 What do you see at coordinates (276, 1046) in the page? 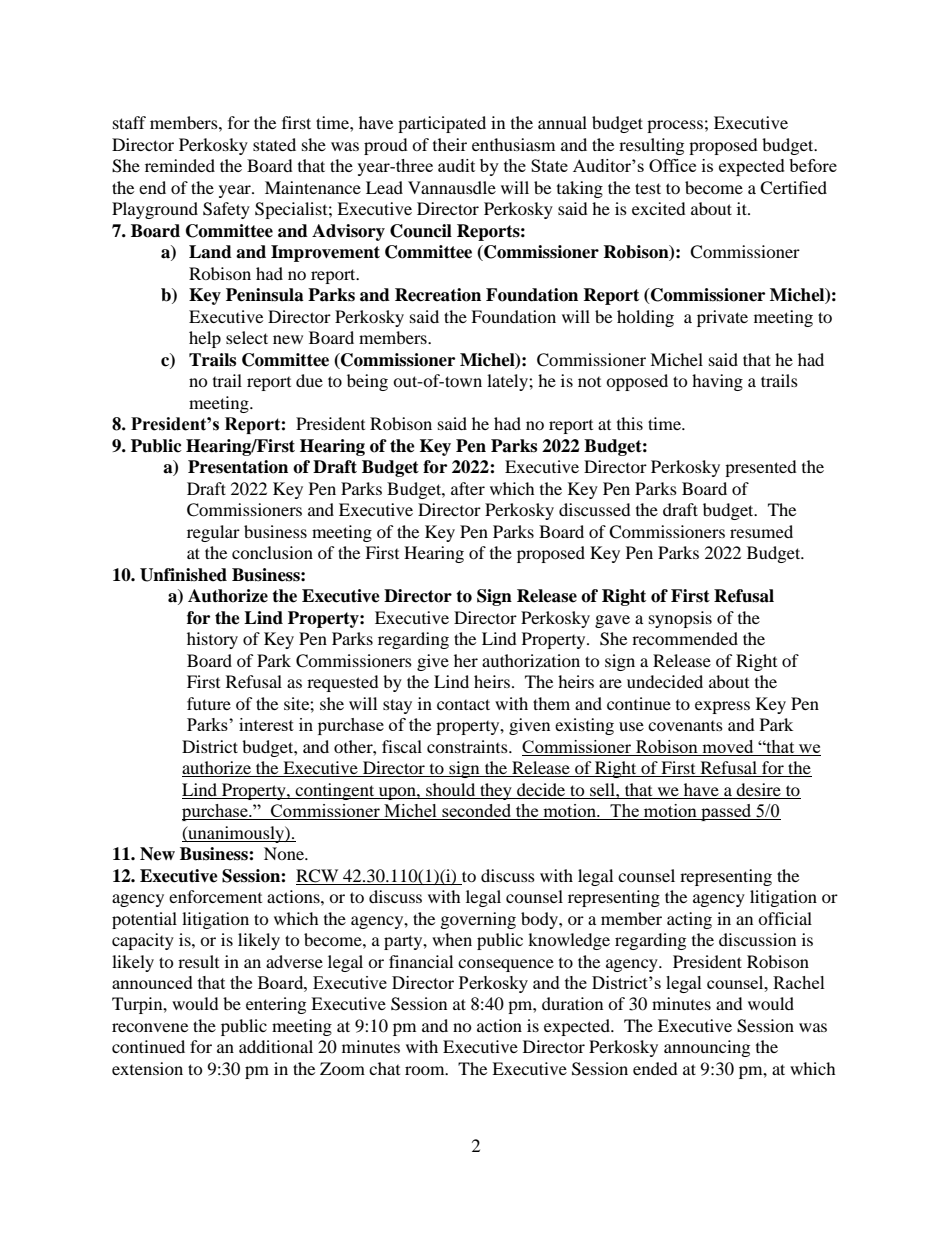
I see `additional` at bounding box center [276, 1046].
